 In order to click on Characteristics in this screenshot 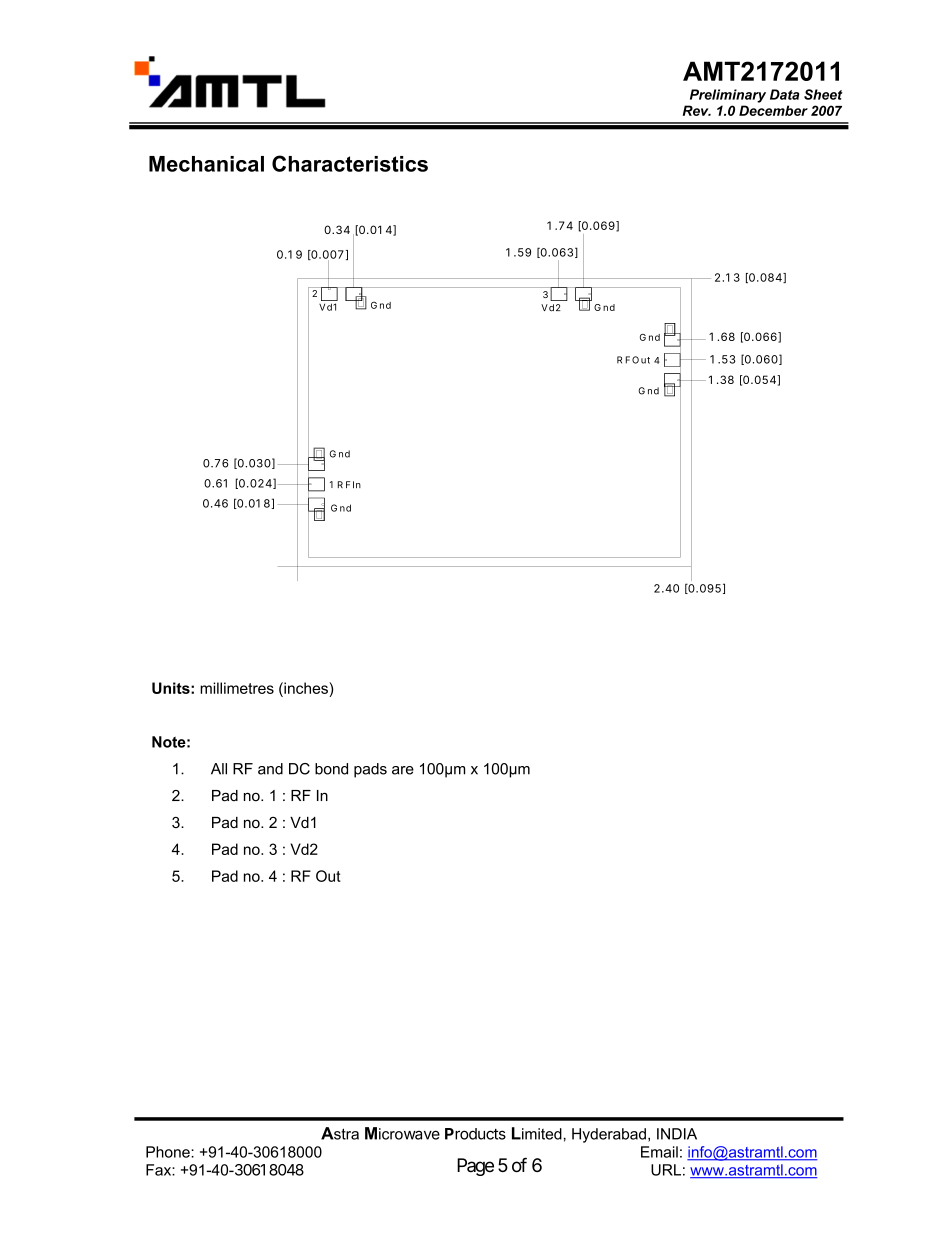, I will do `click(350, 163)`.
